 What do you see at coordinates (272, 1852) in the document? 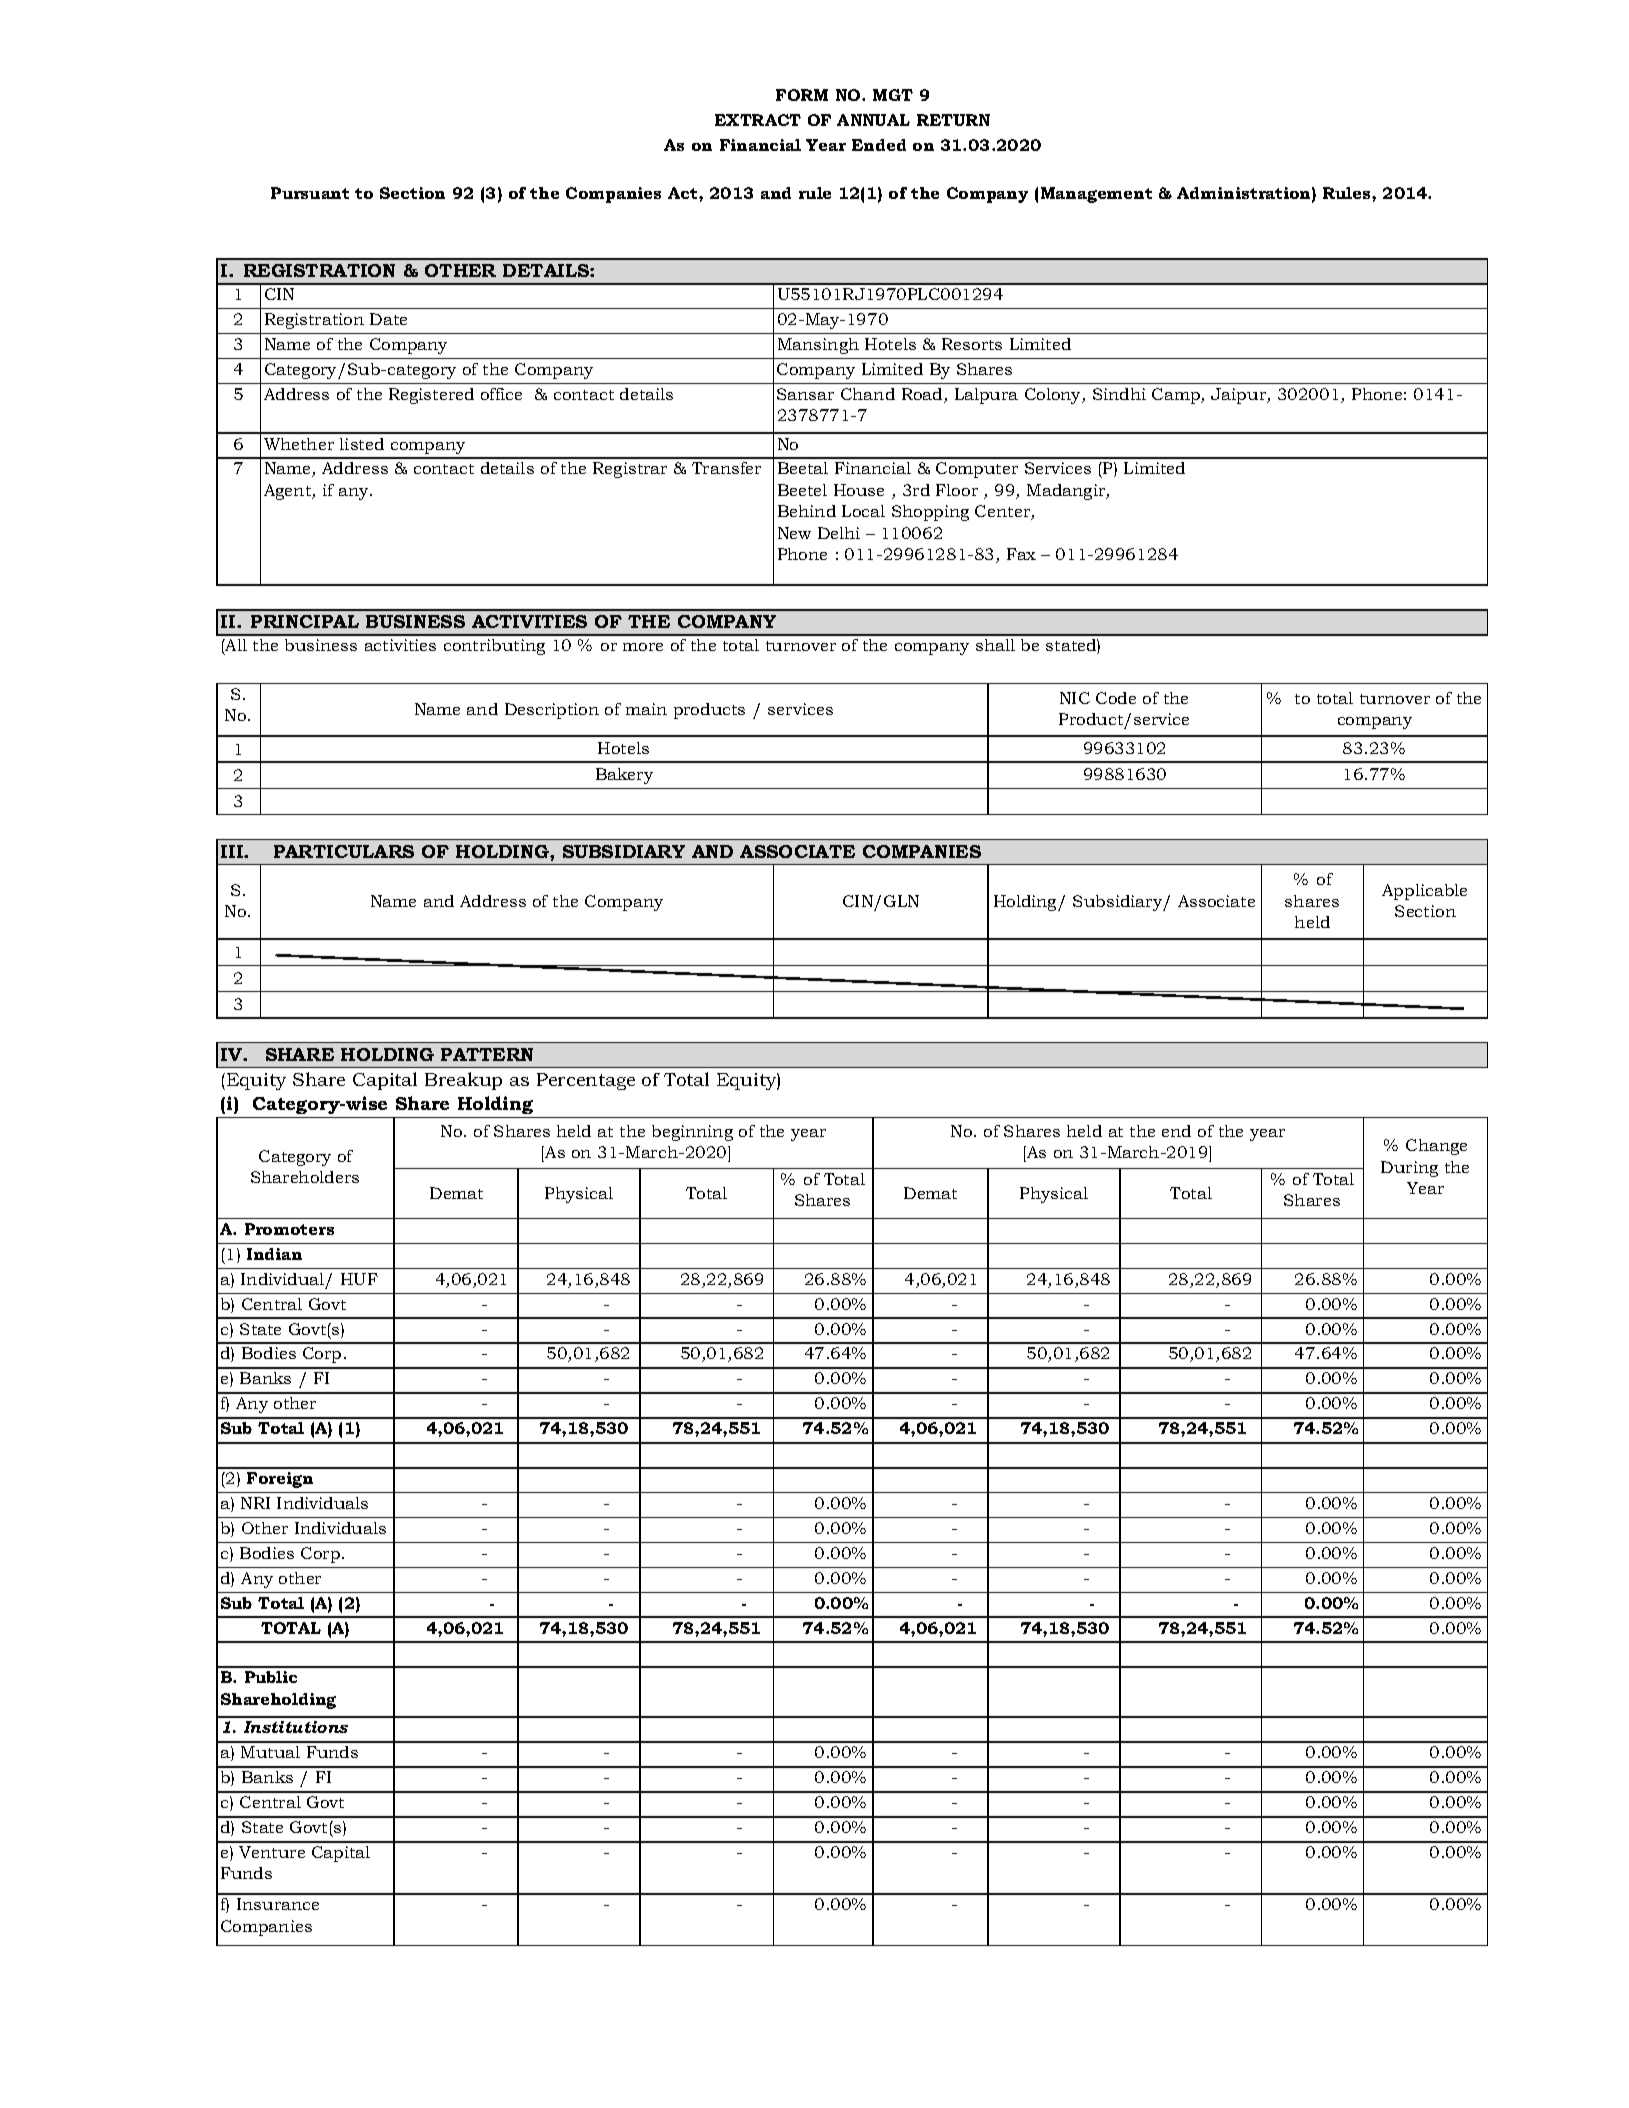
I see `Venture` at bounding box center [272, 1852].
